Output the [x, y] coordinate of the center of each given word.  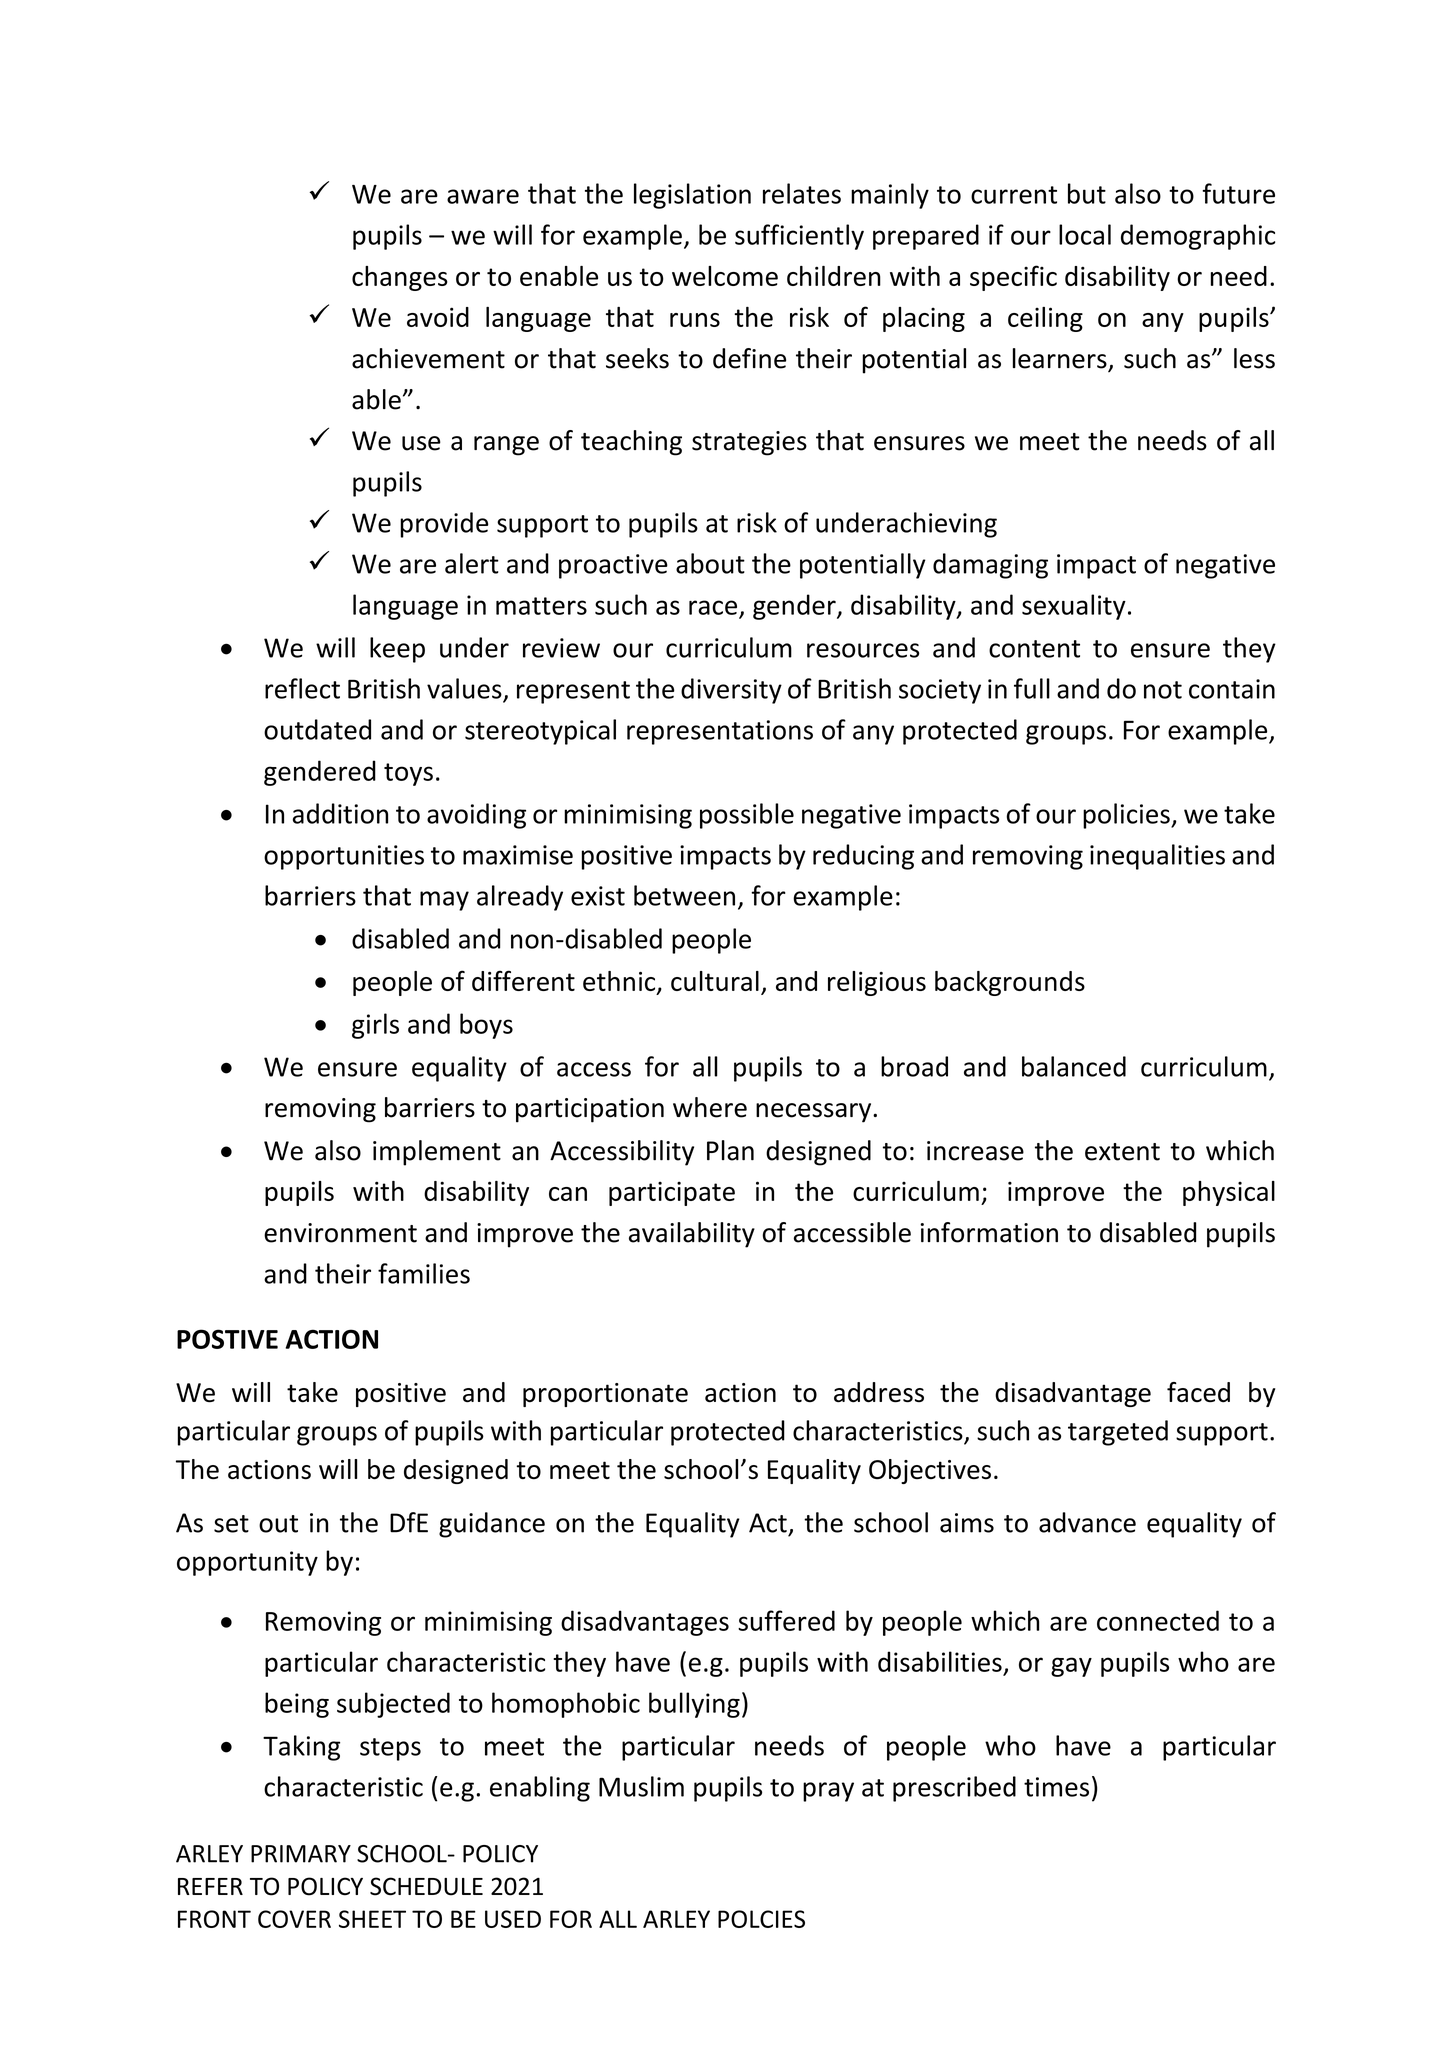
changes [400, 278]
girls [375, 1026]
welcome [725, 276]
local [1085, 234]
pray [828, 1792]
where [710, 1107]
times [1056, 1787]
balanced [1074, 1066]
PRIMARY [301, 1854]
